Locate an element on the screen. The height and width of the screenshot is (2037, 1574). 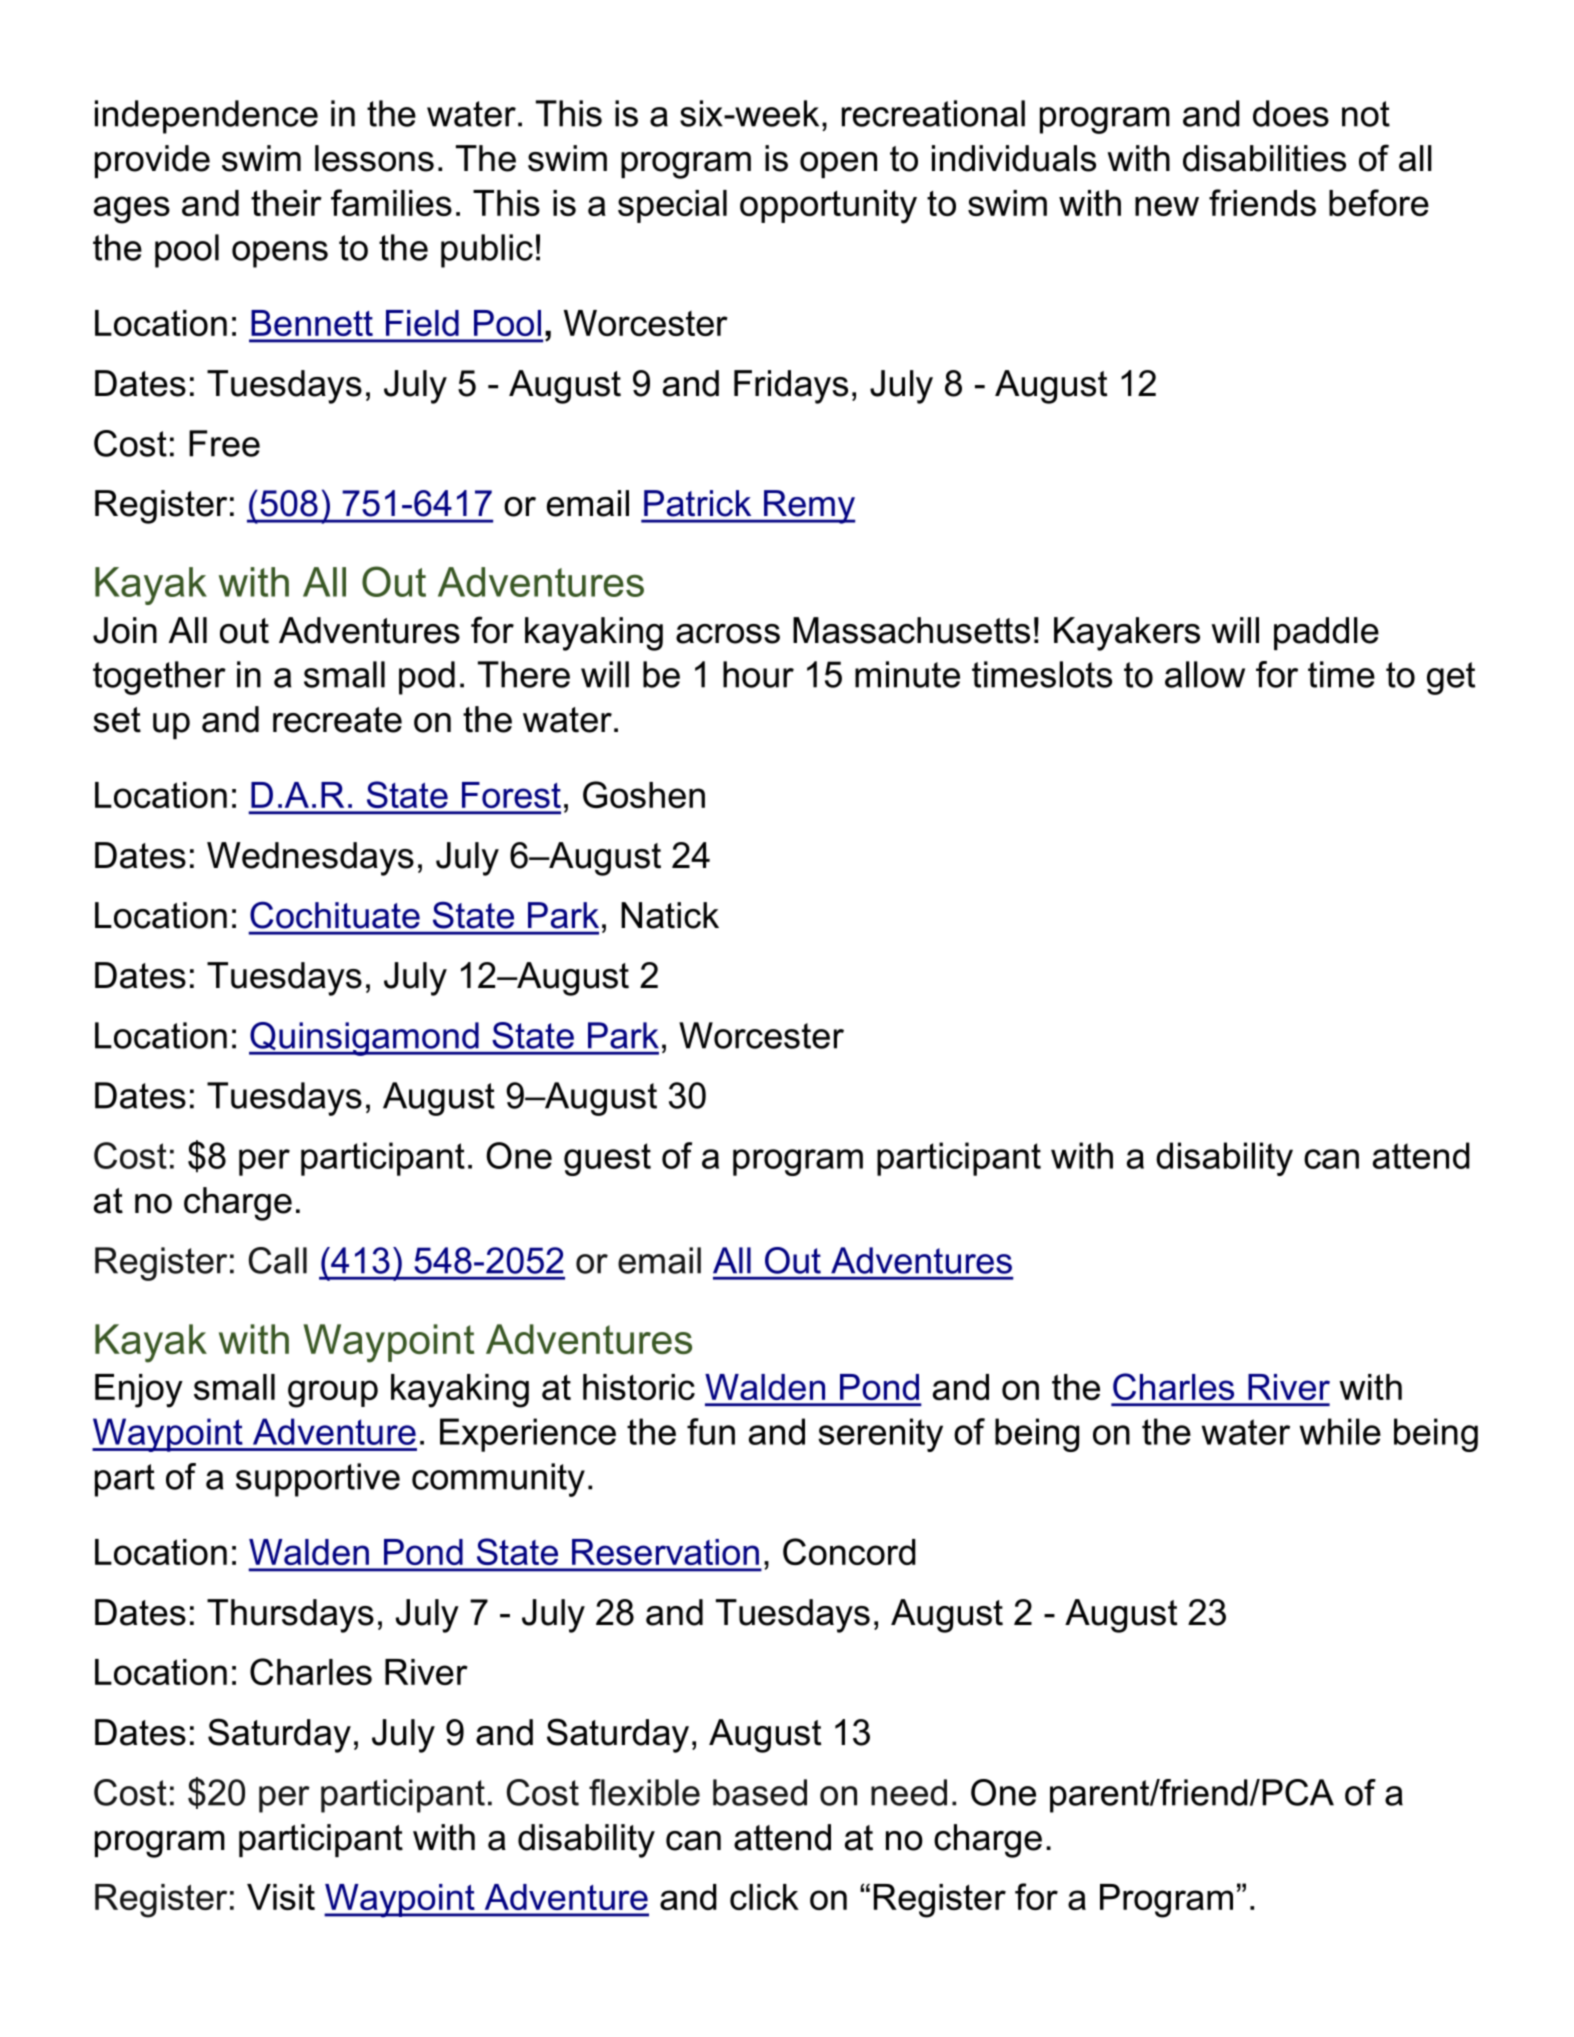
opportunity is located at coordinates (828, 207).
